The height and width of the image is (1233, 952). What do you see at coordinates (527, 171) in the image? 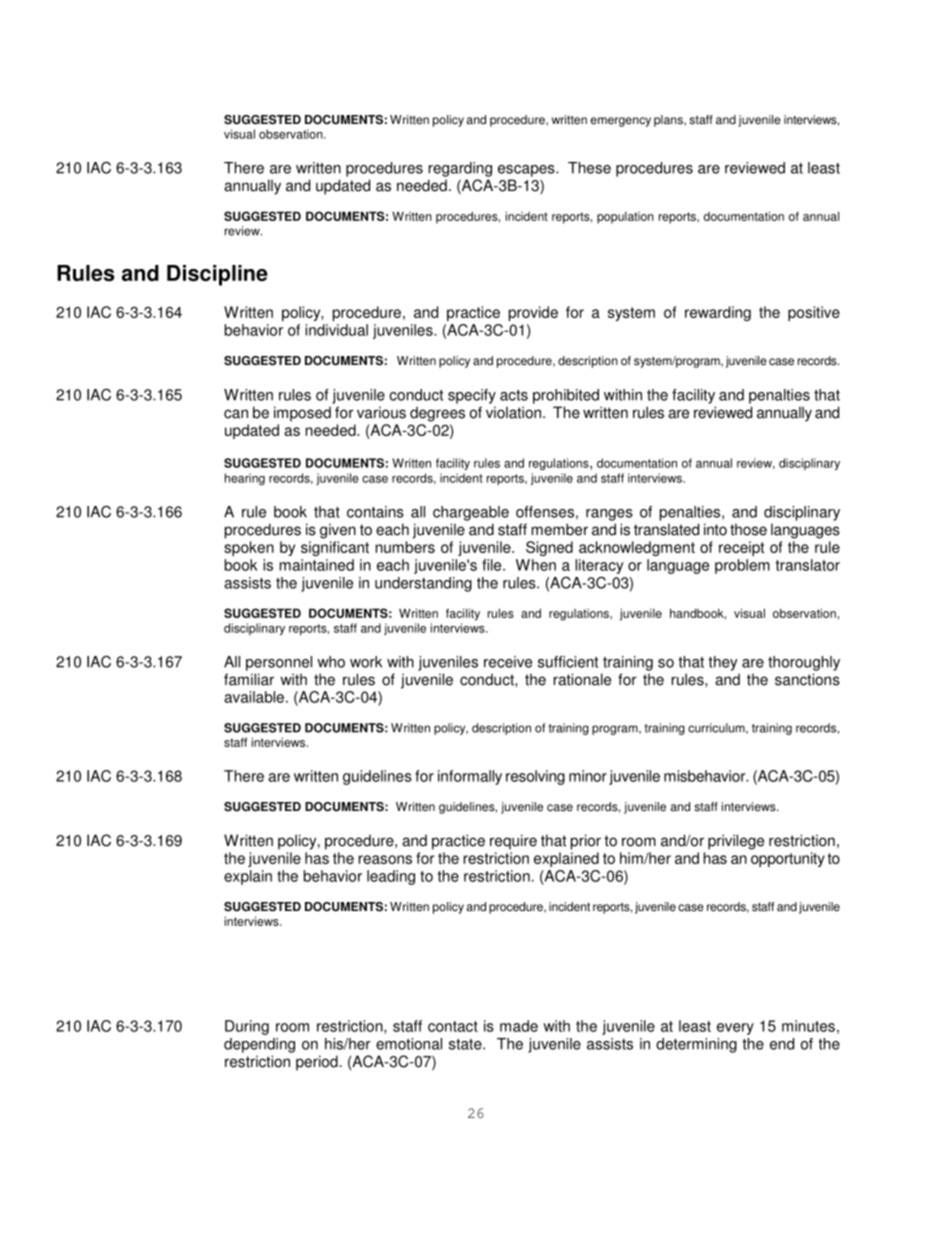
I see `escapes` at bounding box center [527, 171].
